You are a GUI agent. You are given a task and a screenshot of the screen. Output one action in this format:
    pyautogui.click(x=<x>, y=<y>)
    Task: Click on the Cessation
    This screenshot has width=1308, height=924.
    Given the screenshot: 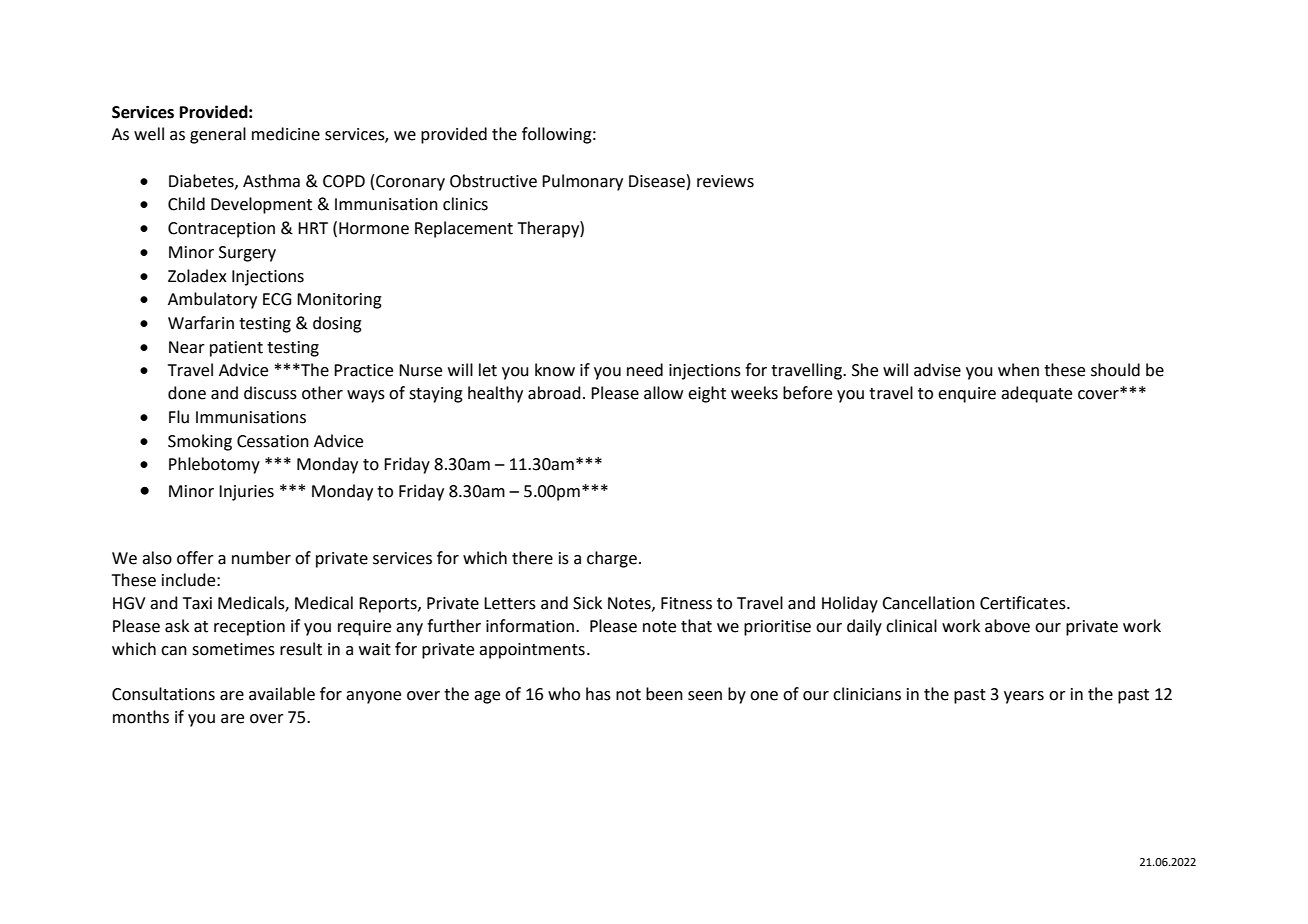 What is the action you would take?
    pyautogui.click(x=273, y=441)
